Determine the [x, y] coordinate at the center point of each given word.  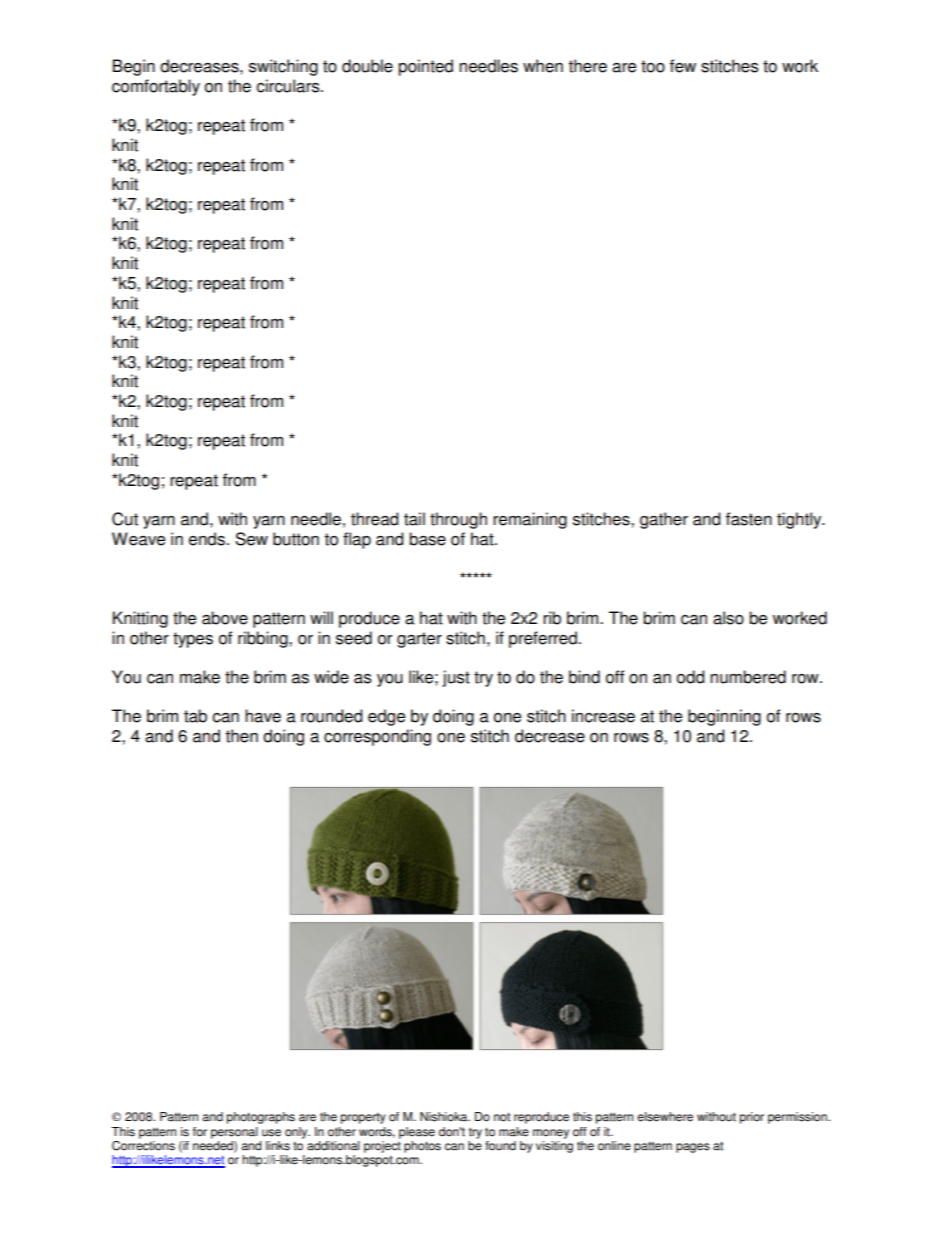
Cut [125, 519]
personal [234, 1133]
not [502, 1117]
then [242, 736]
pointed [425, 67]
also [728, 618]
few [683, 66]
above [225, 618]
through [458, 520]
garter [419, 640]
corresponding [377, 737]
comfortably [156, 87]
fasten [749, 519]
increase [603, 716]
